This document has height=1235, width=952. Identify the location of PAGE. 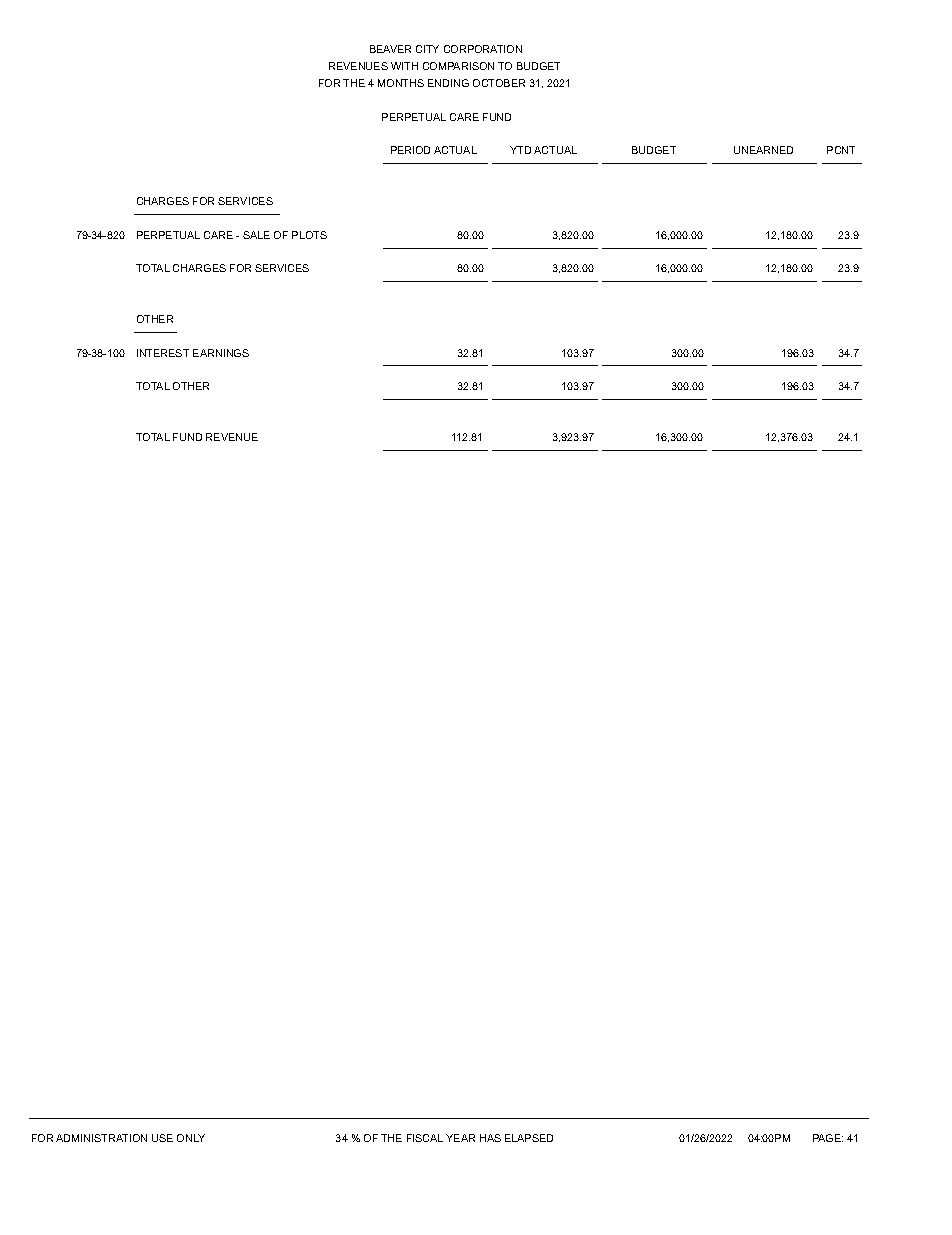
(828, 1138).
